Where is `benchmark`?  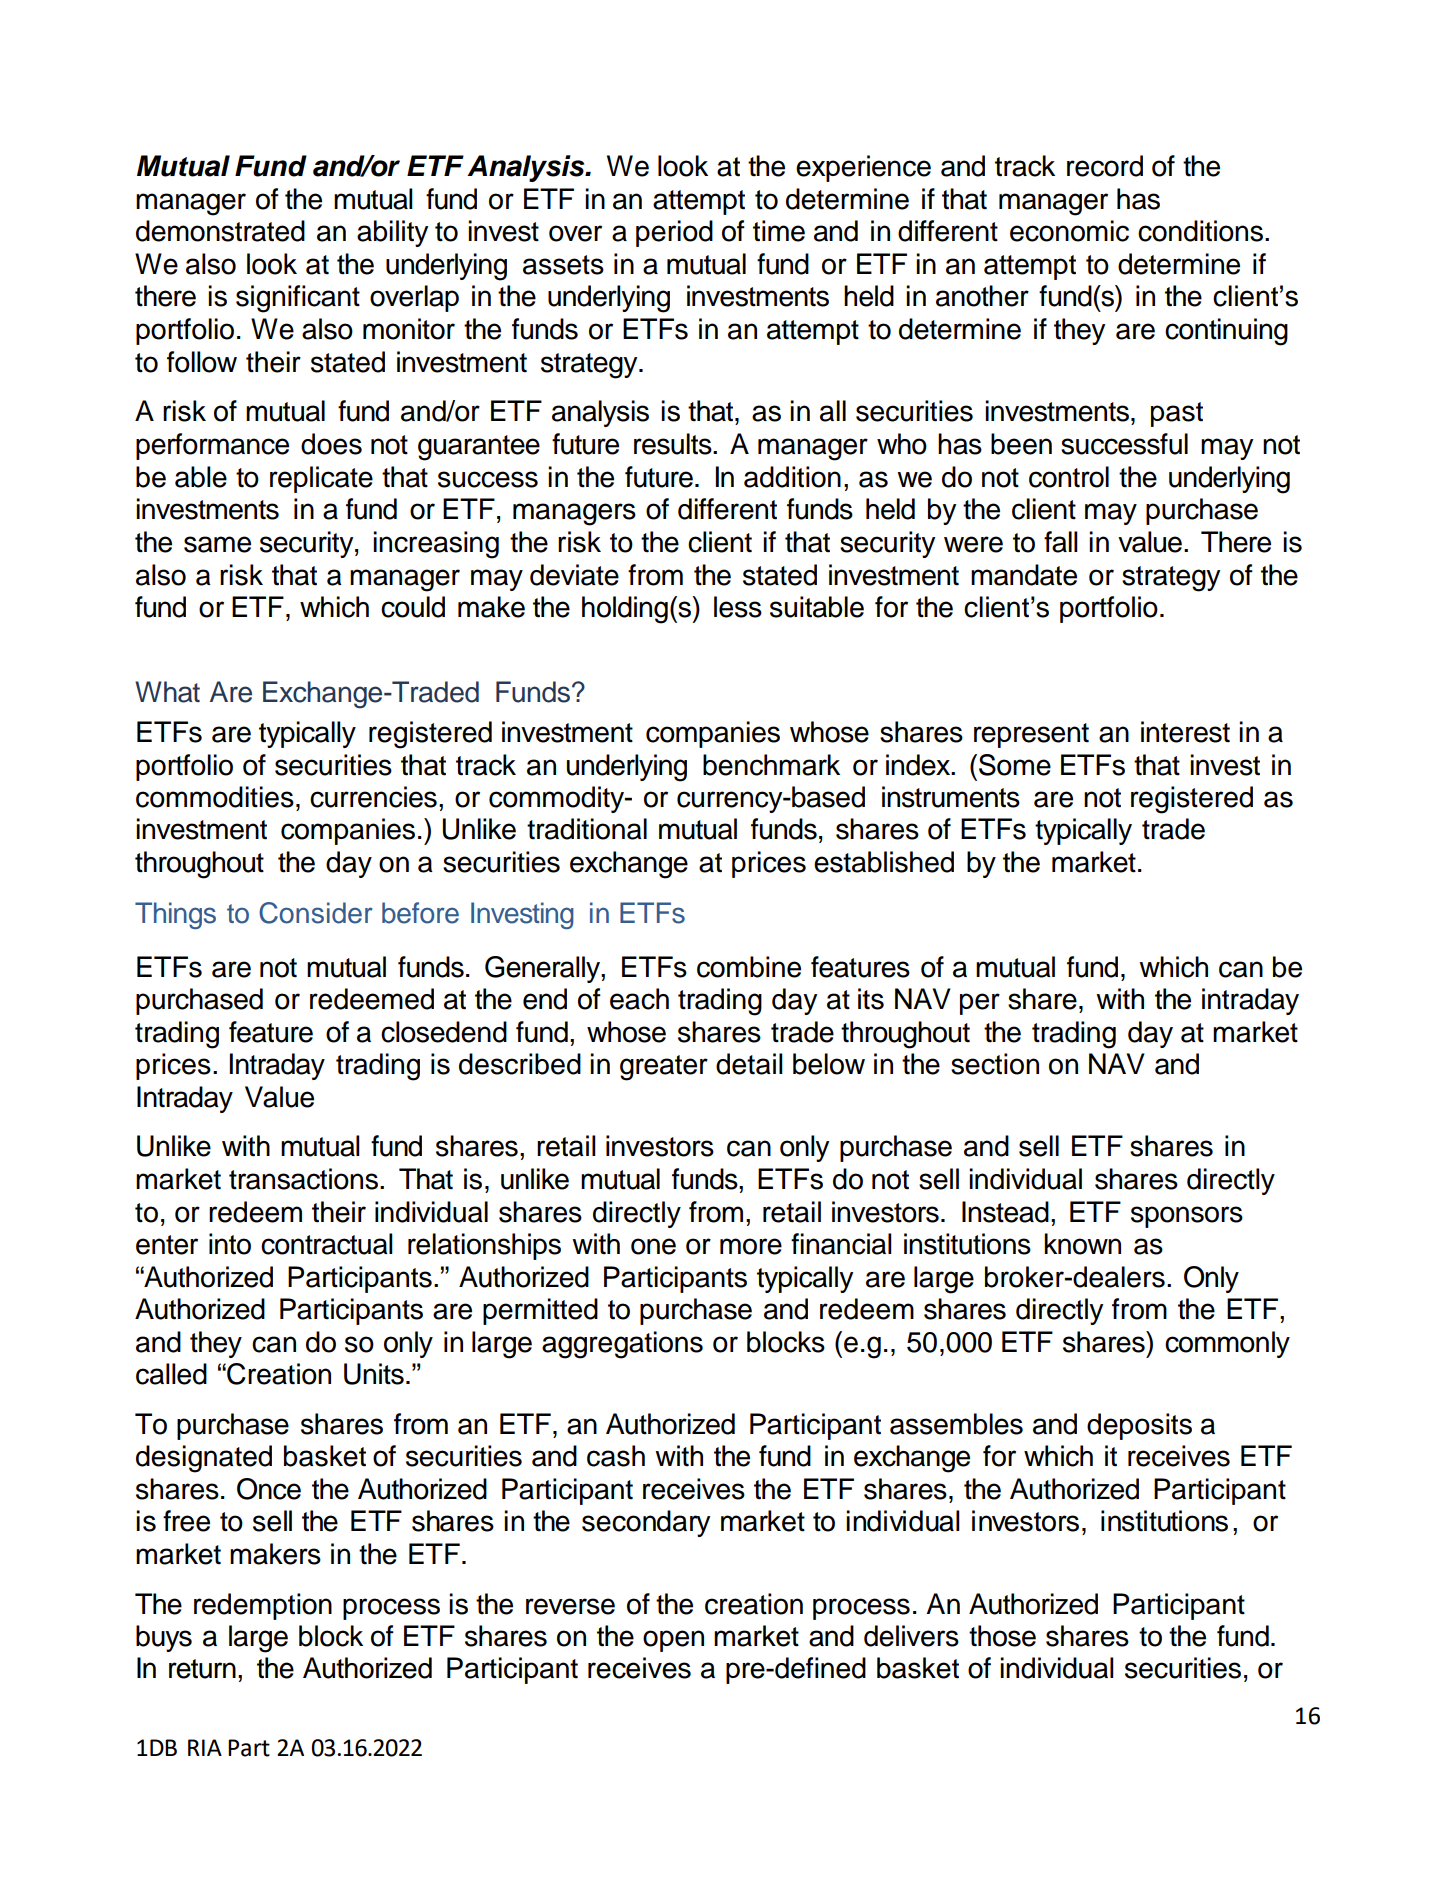 benchmark is located at coordinates (771, 765).
